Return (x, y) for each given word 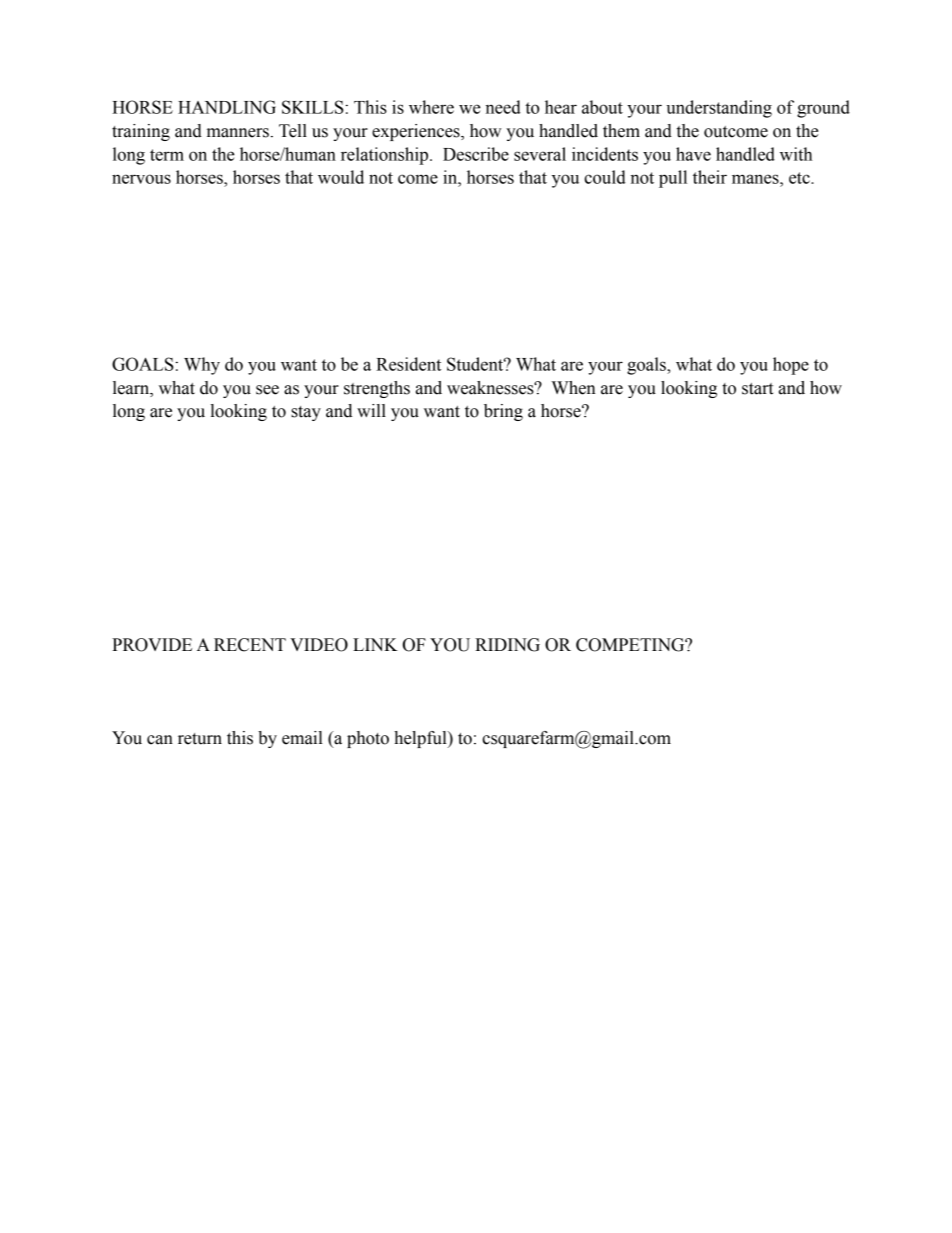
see (267, 390)
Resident (408, 364)
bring (503, 412)
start (757, 389)
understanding (719, 109)
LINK (375, 644)
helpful (421, 739)
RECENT (250, 645)
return (200, 739)
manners (238, 133)
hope (791, 366)
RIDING (507, 645)
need (503, 107)
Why (202, 366)
